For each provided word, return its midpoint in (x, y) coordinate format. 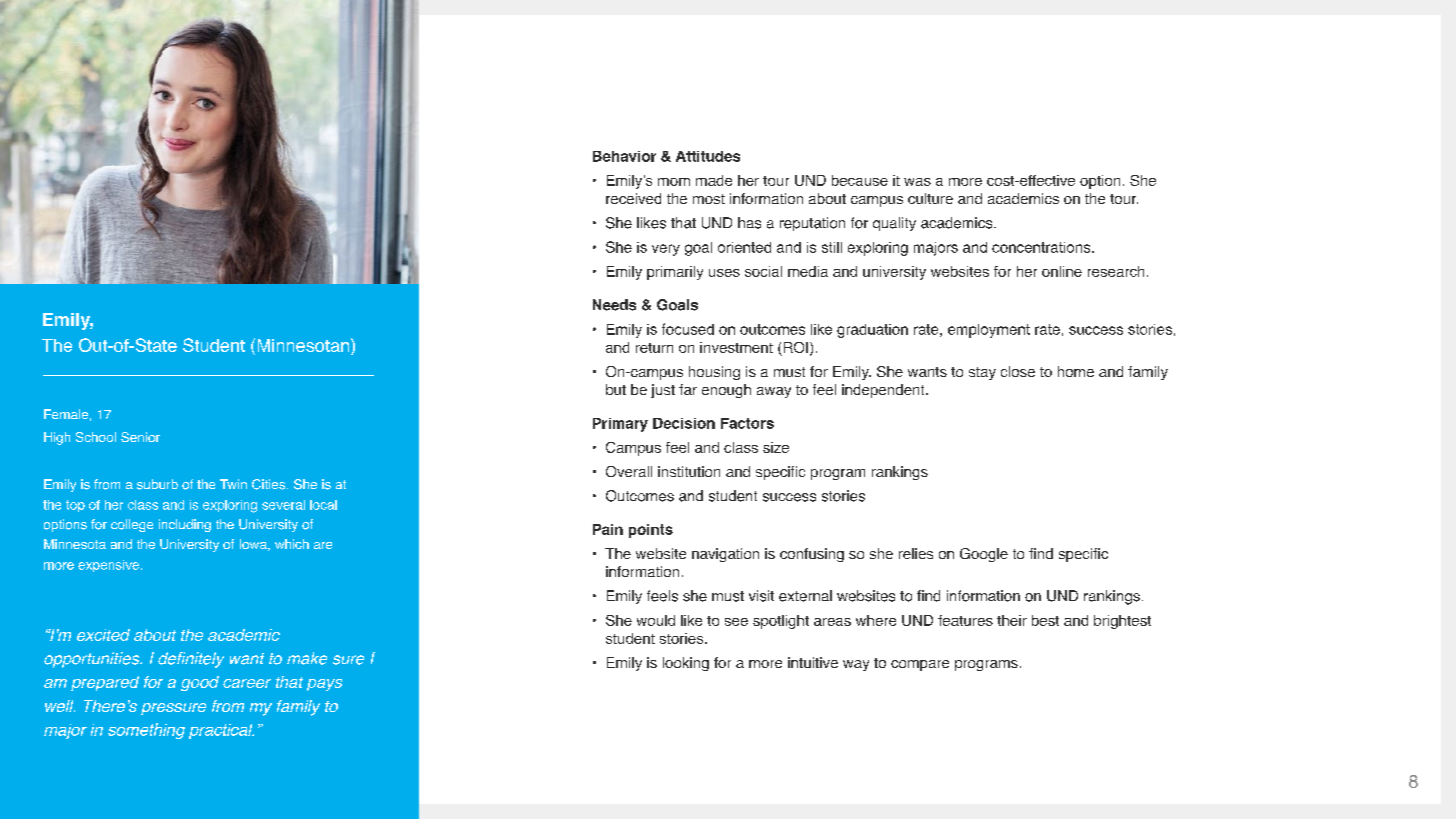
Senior (140, 437)
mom (674, 182)
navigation (725, 555)
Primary (620, 425)
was (917, 182)
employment (989, 331)
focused (688, 329)
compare (920, 665)
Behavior (624, 156)
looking (686, 664)
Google (984, 555)
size (776, 447)
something (146, 731)
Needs (614, 305)
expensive (108, 566)
